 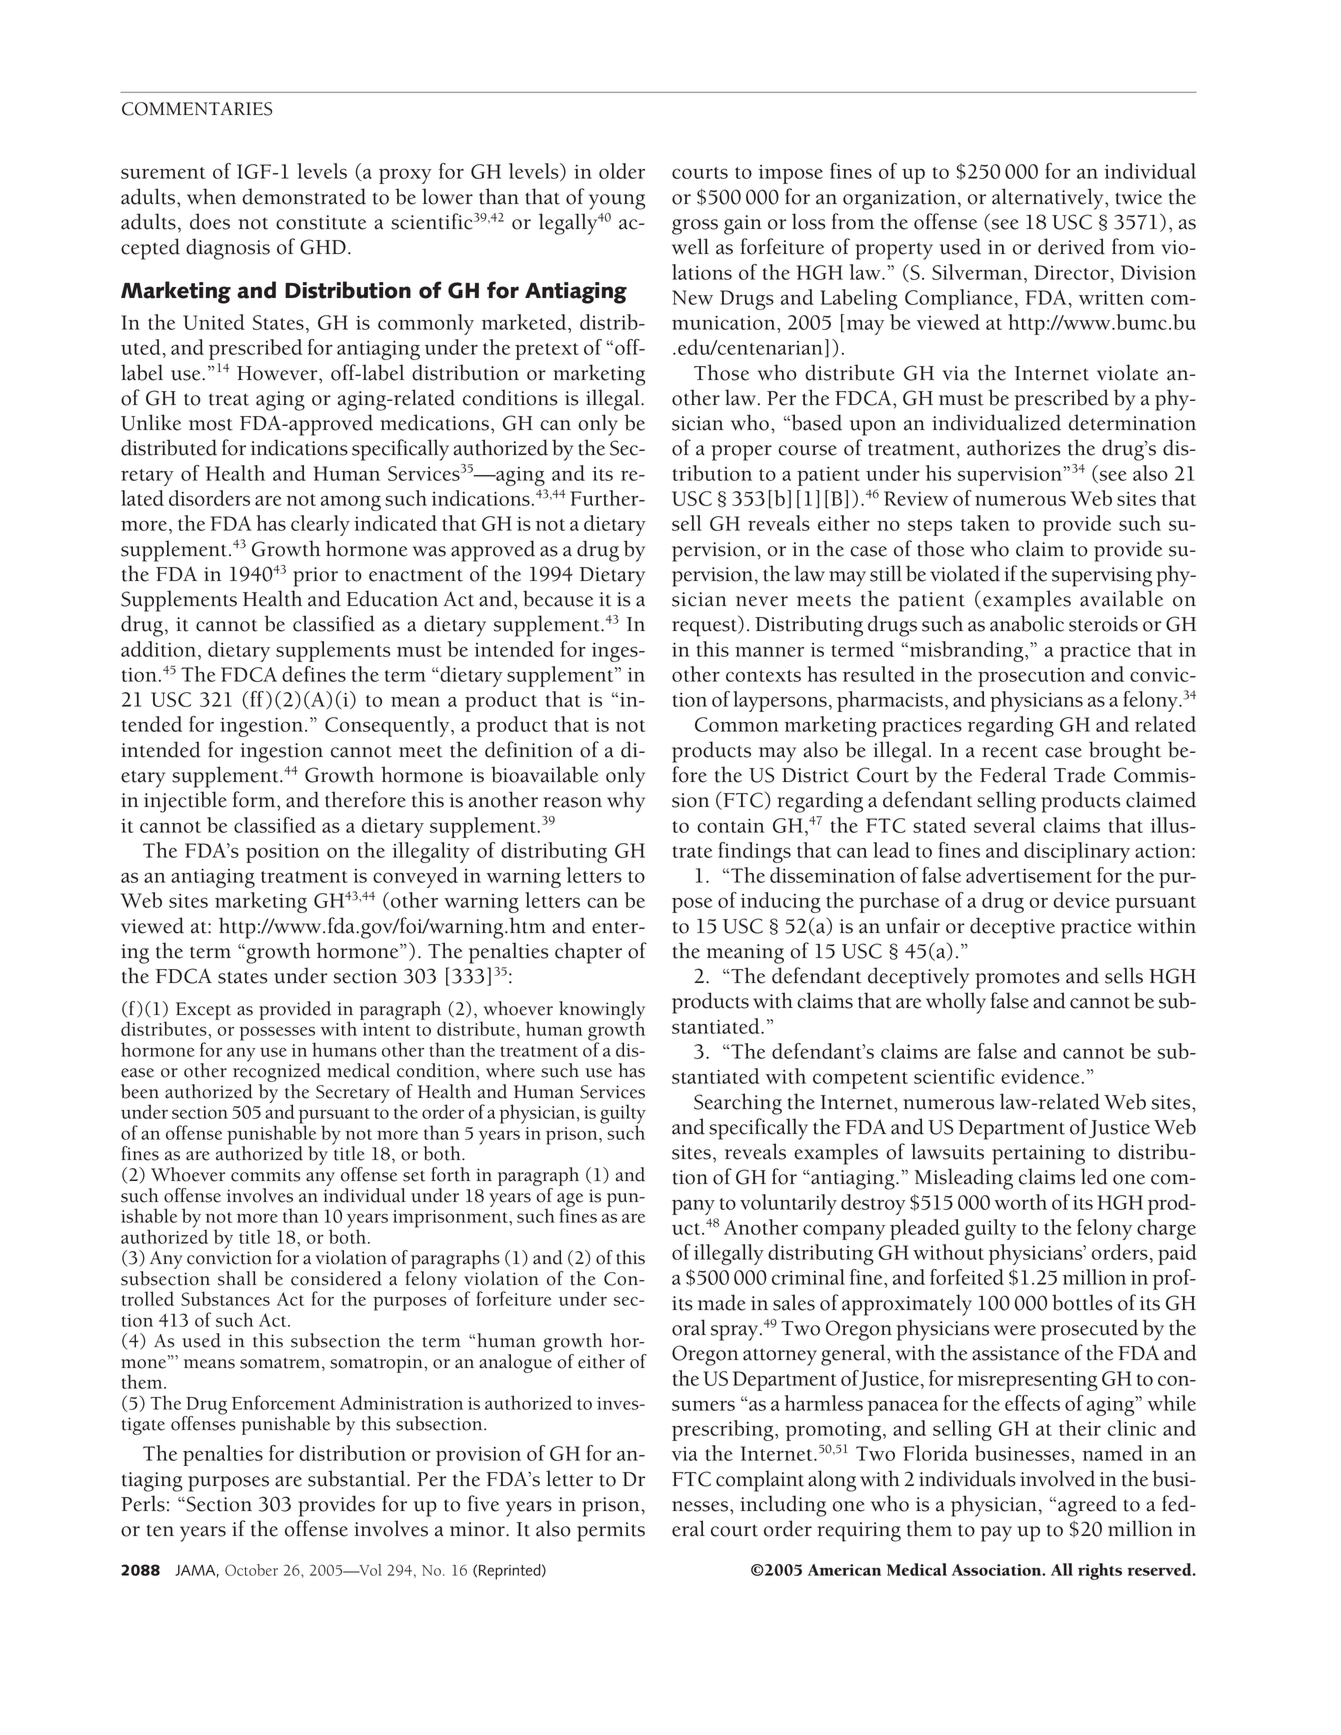 I want to click on most, so click(x=211, y=424).
